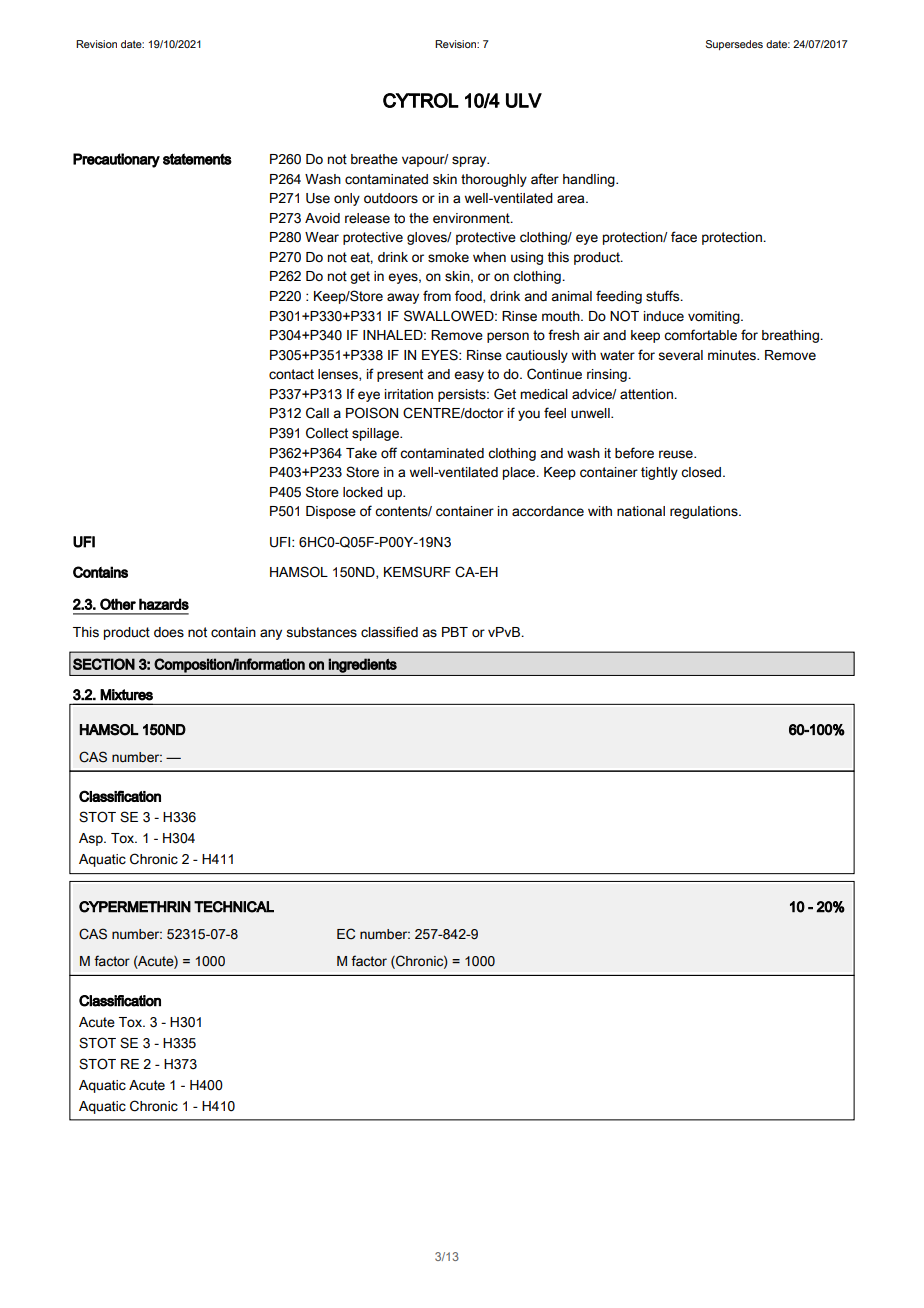 The width and height of the screenshot is (924, 1308). What do you see at coordinates (234, 907) in the screenshot?
I see `TECHNICAL` at bounding box center [234, 907].
